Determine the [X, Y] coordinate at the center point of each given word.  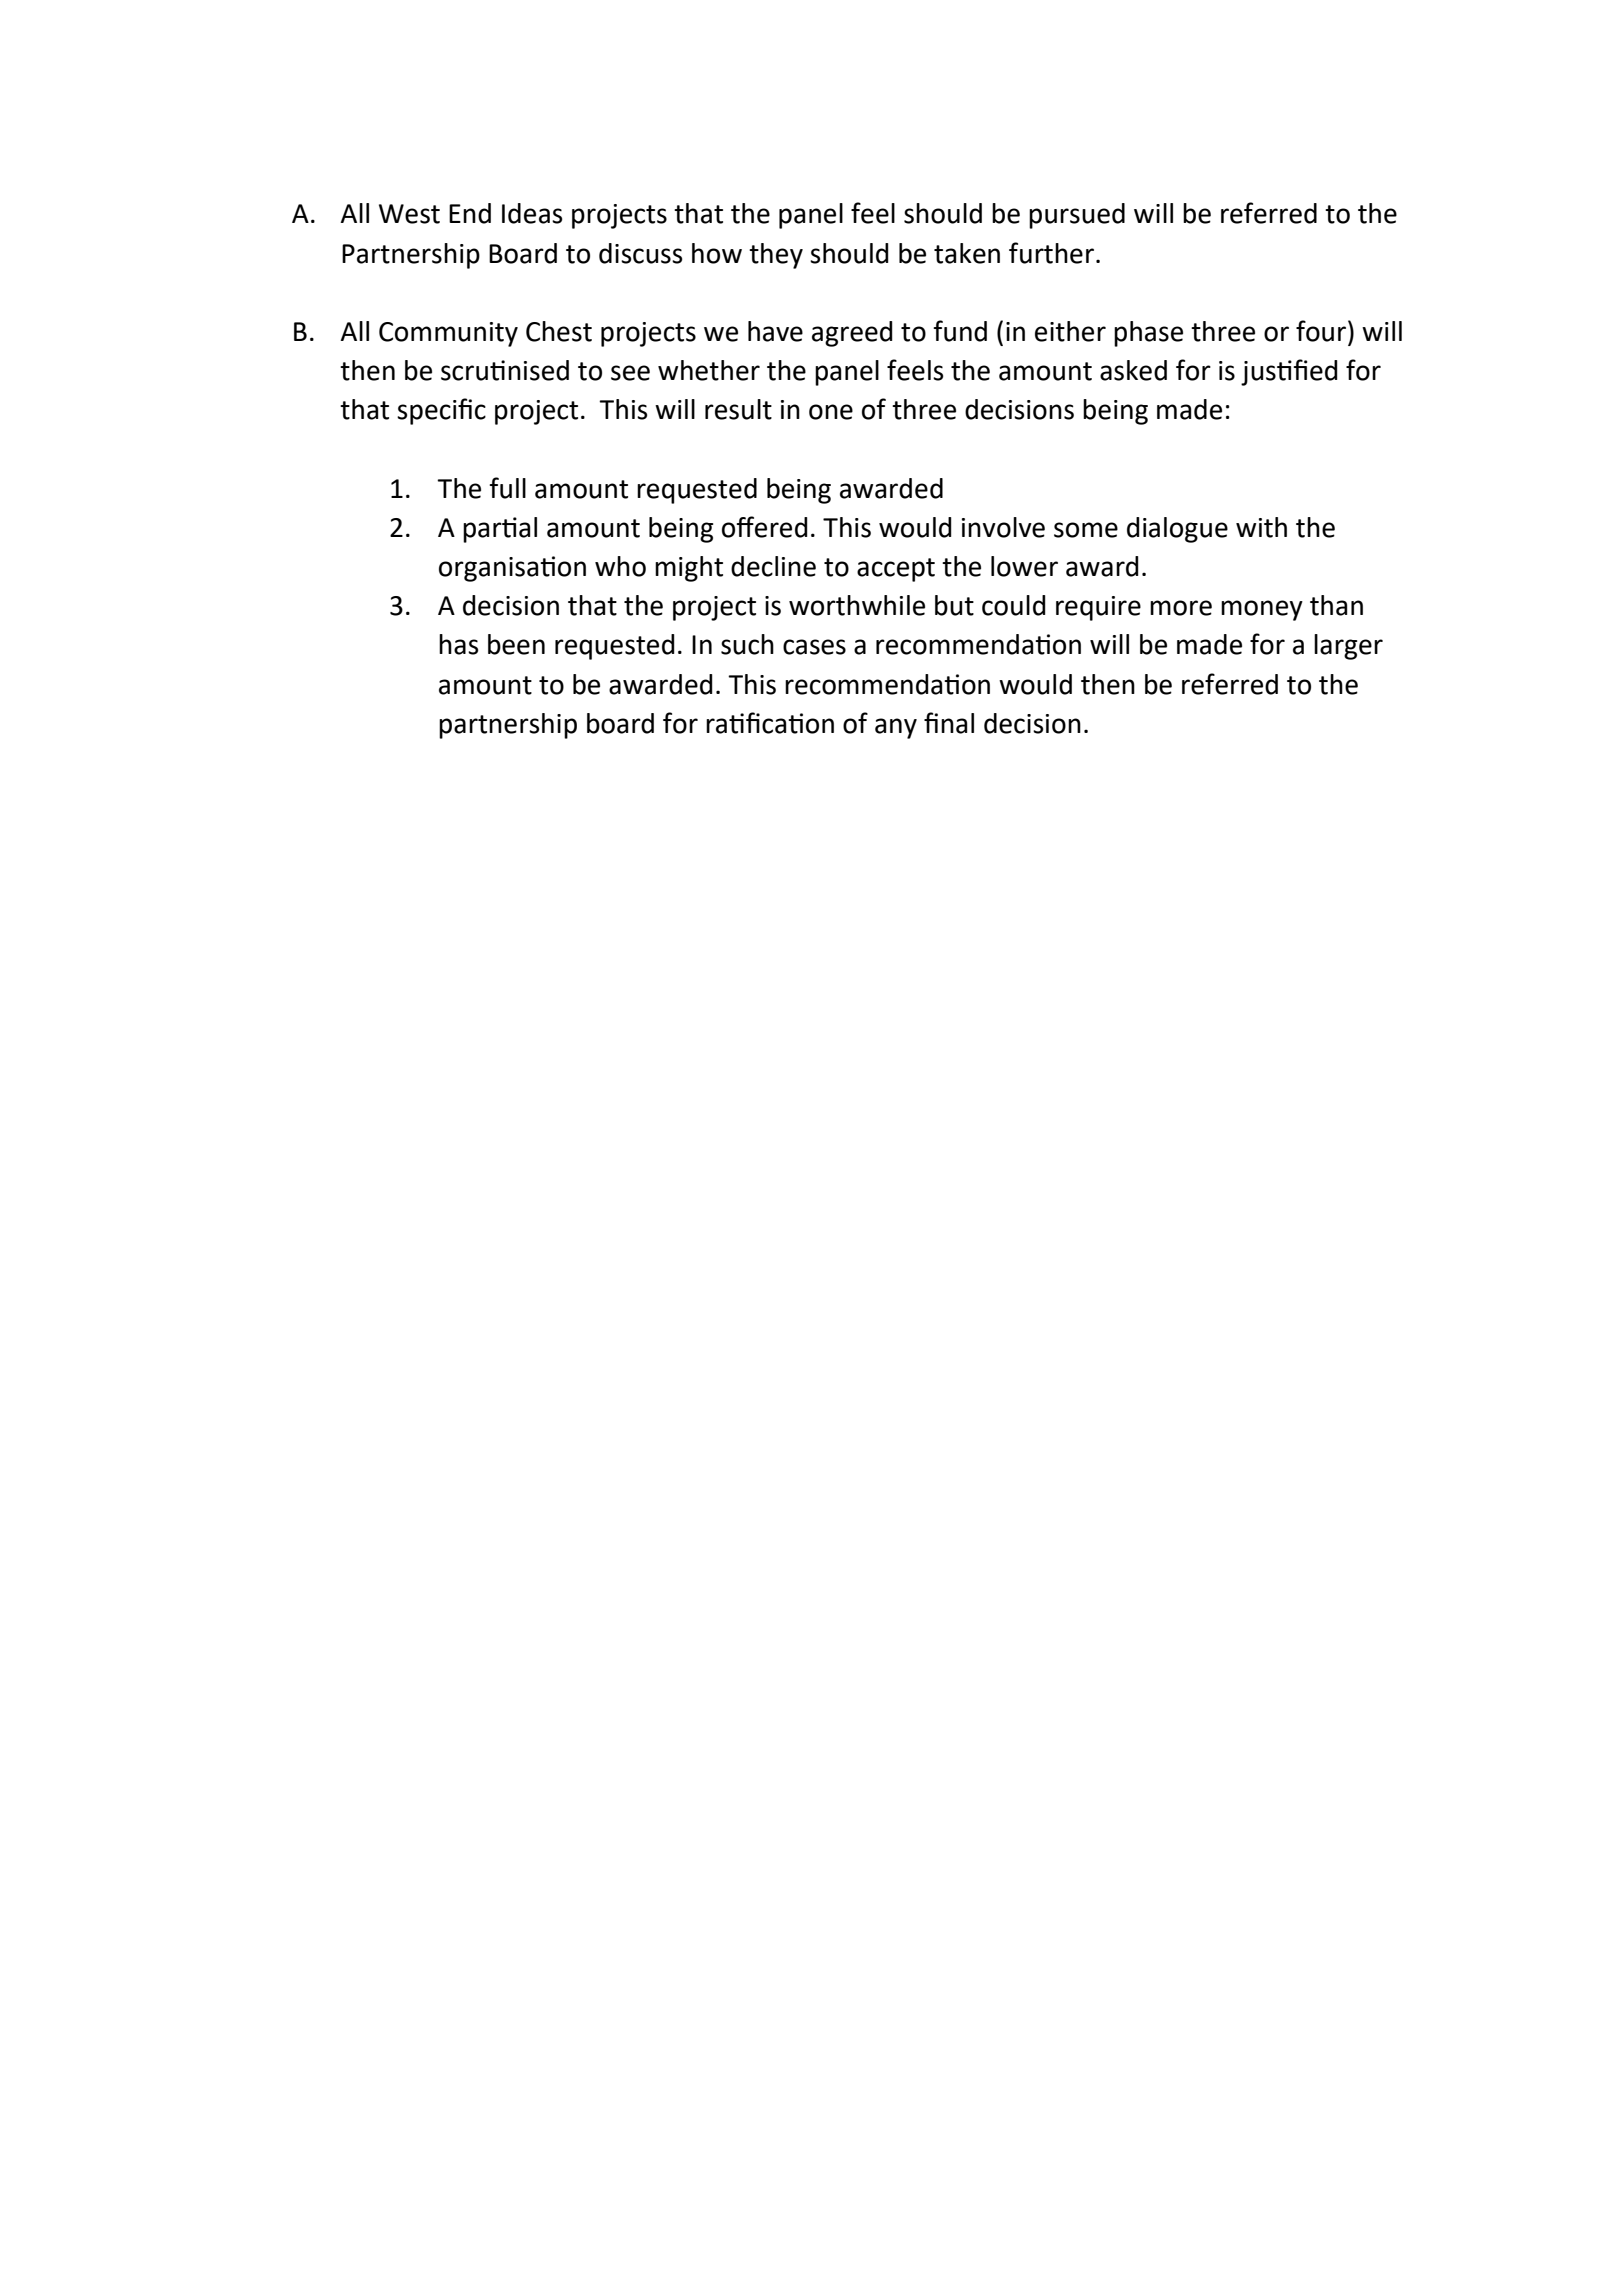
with [1261, 527]
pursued [1077, 216]
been [516, 644]
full [507, 488]
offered [765, 527]
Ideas [532, 213]
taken [967, 253]
